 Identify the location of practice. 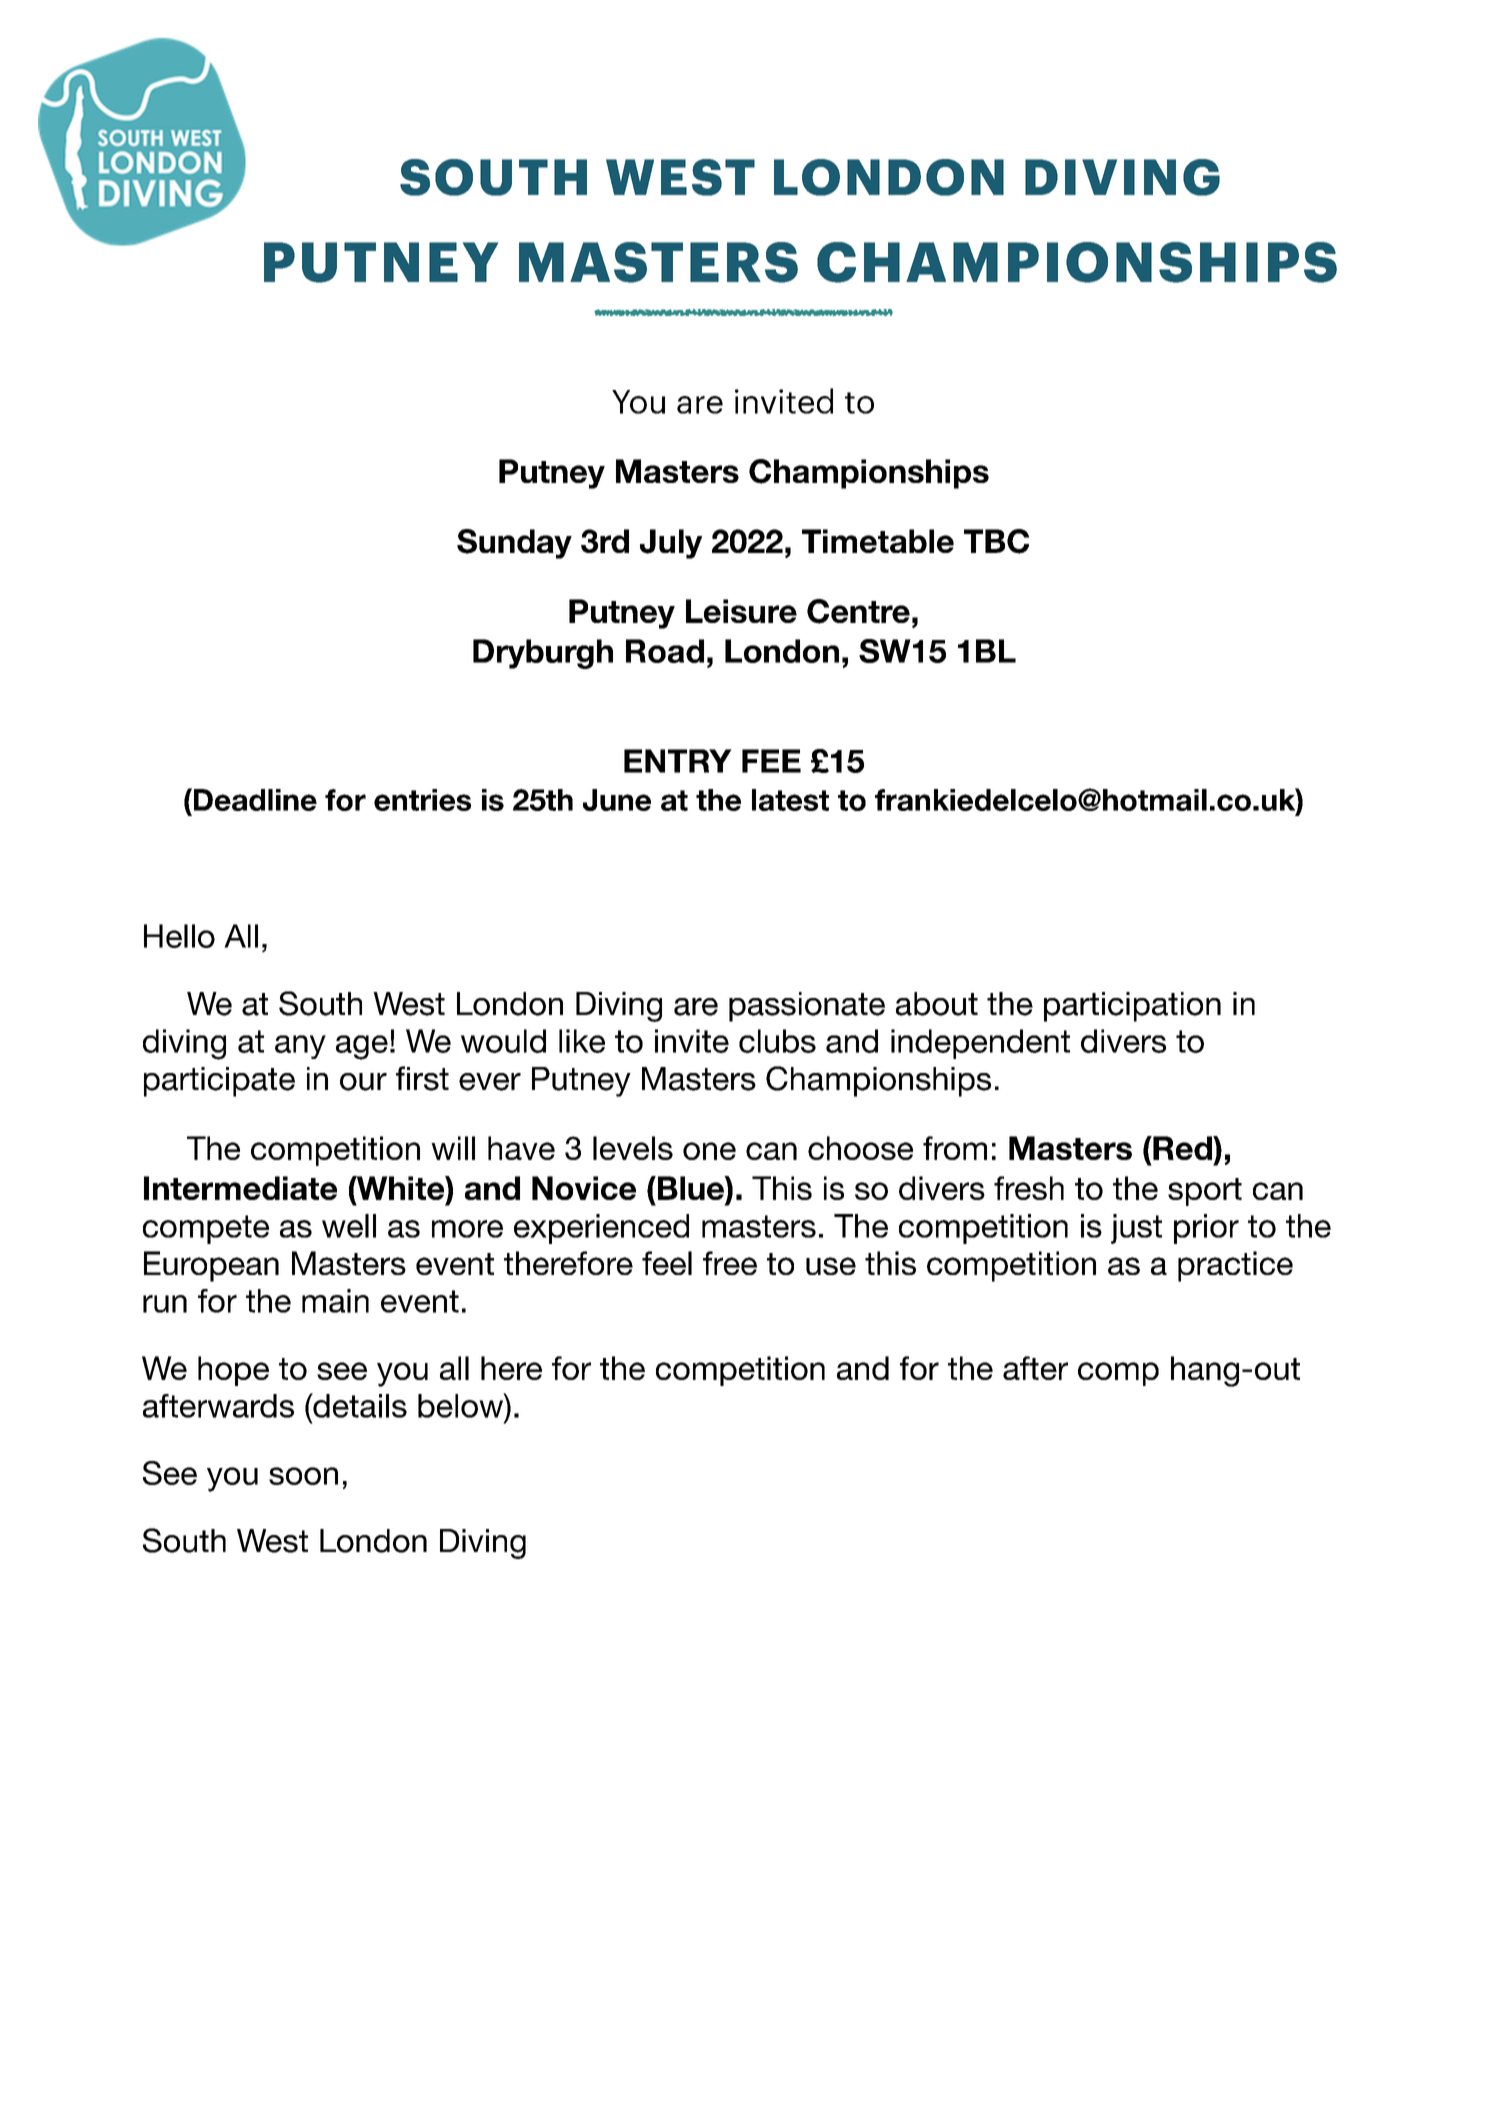
(1235, 1266).
